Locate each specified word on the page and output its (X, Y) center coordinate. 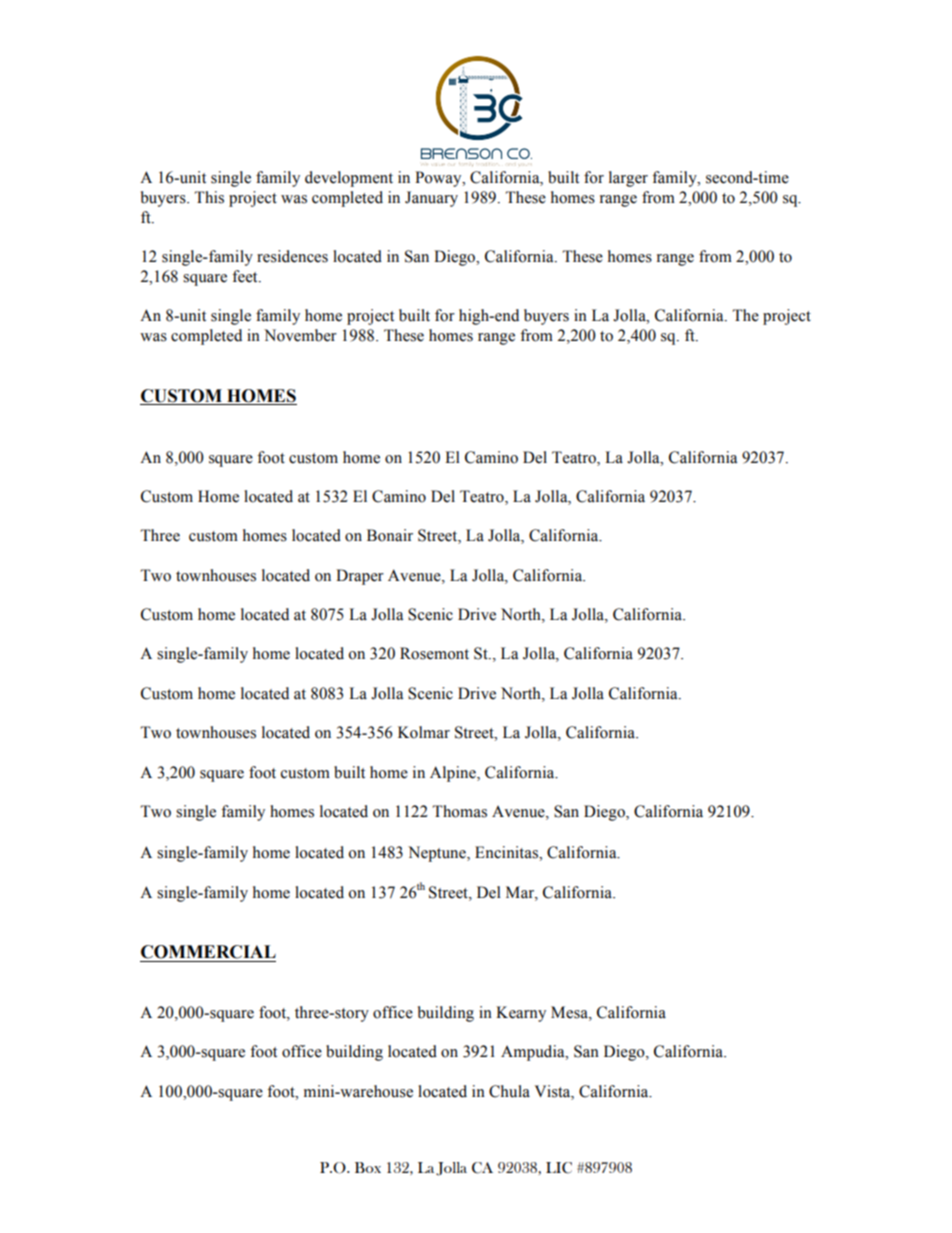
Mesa (570, 1012)
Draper (360, 577)
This (209, 197)
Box (368, 1167)
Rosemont (434, 653)
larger (628, 179)
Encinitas (507, 852)
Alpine (454, 774)
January (431, 199)
